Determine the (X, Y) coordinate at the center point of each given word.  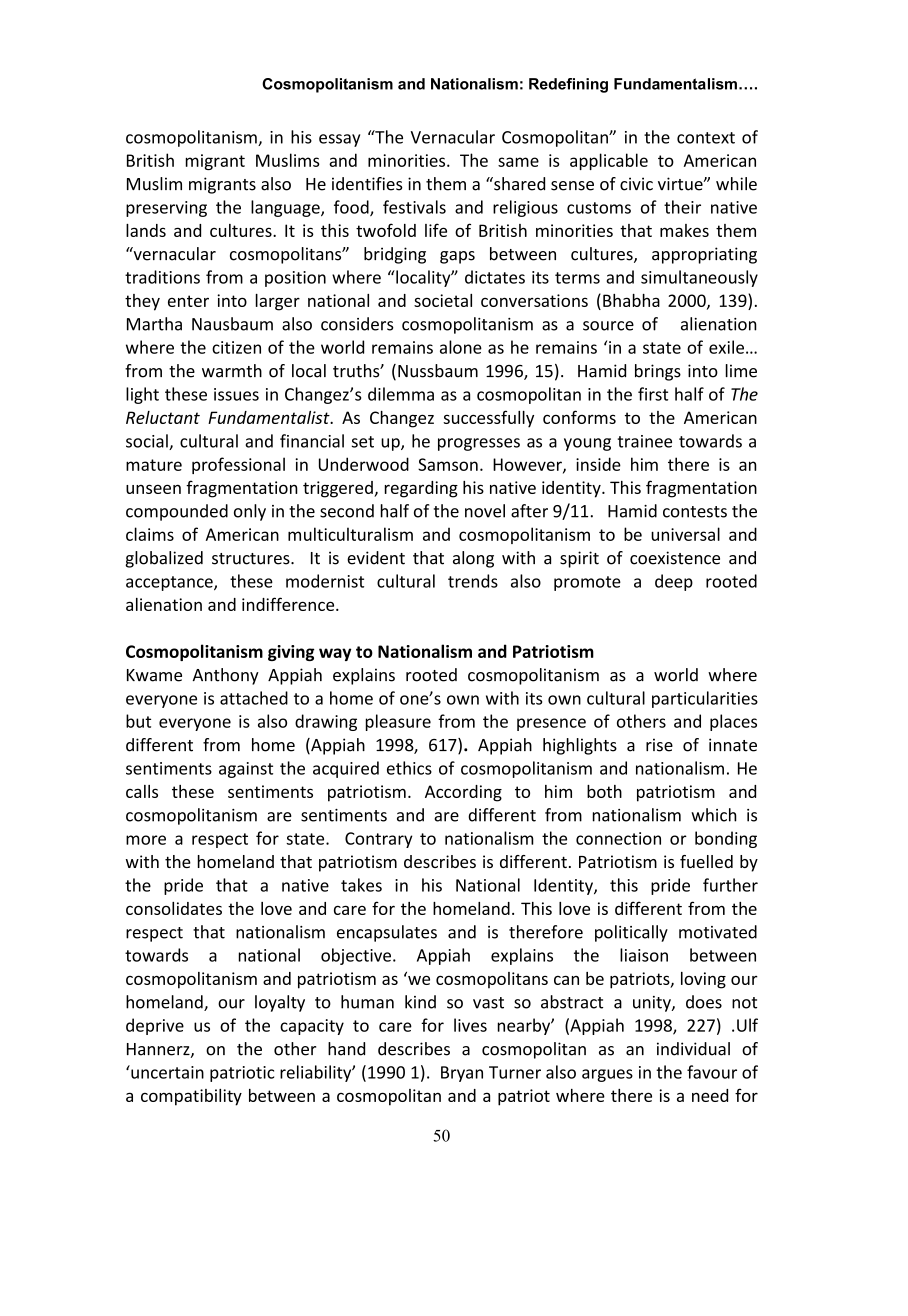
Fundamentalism (675, 84)
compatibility (191, 1097)
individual (693, 1049)
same (518, 162)
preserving (166, 209)
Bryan (462, 1074)
